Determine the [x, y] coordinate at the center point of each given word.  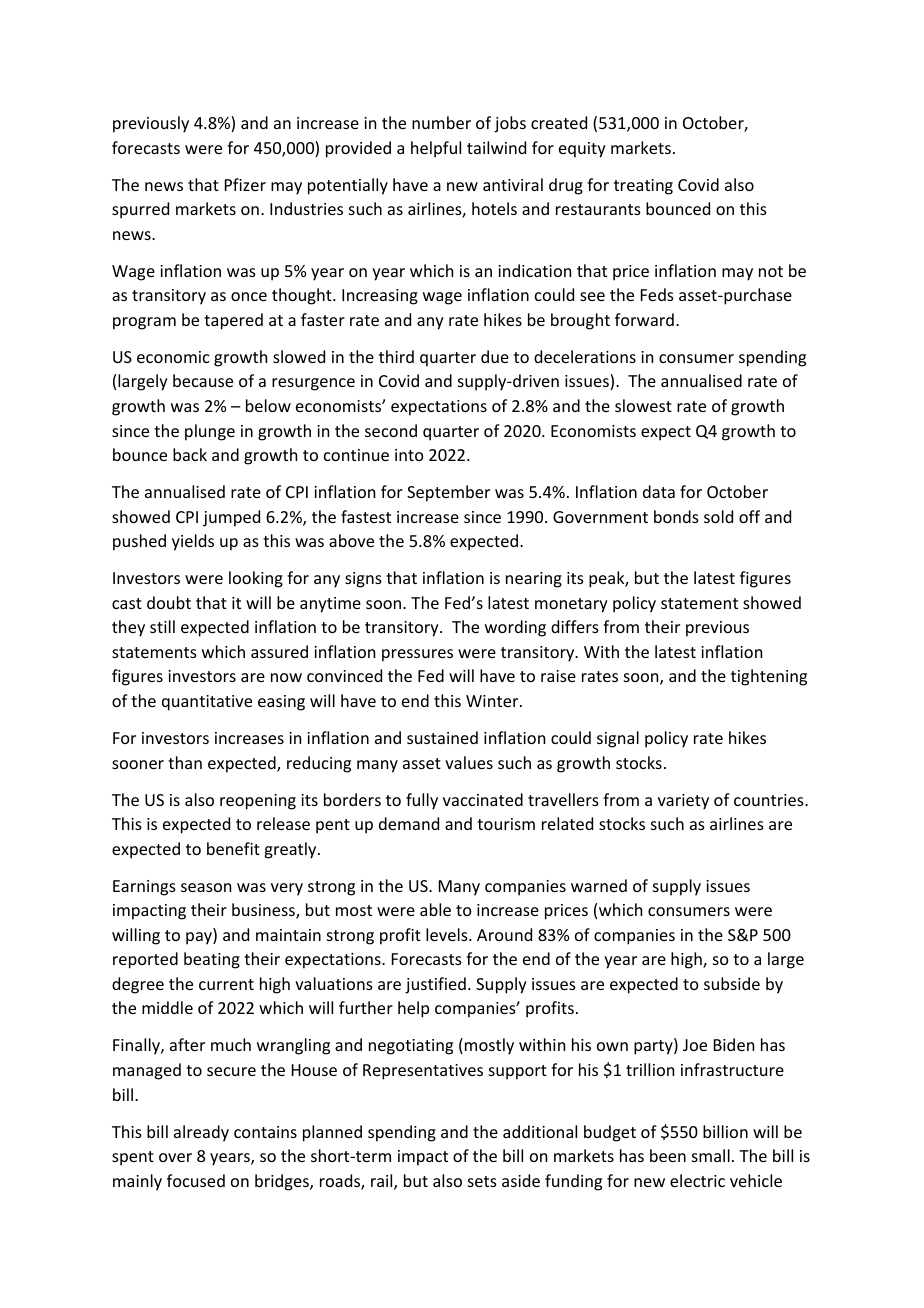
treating [643, 187]
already [201, 1133]
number [441, 122]
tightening [769, 677]
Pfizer [245, 184]
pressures [417, 655]
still [162, 626]
